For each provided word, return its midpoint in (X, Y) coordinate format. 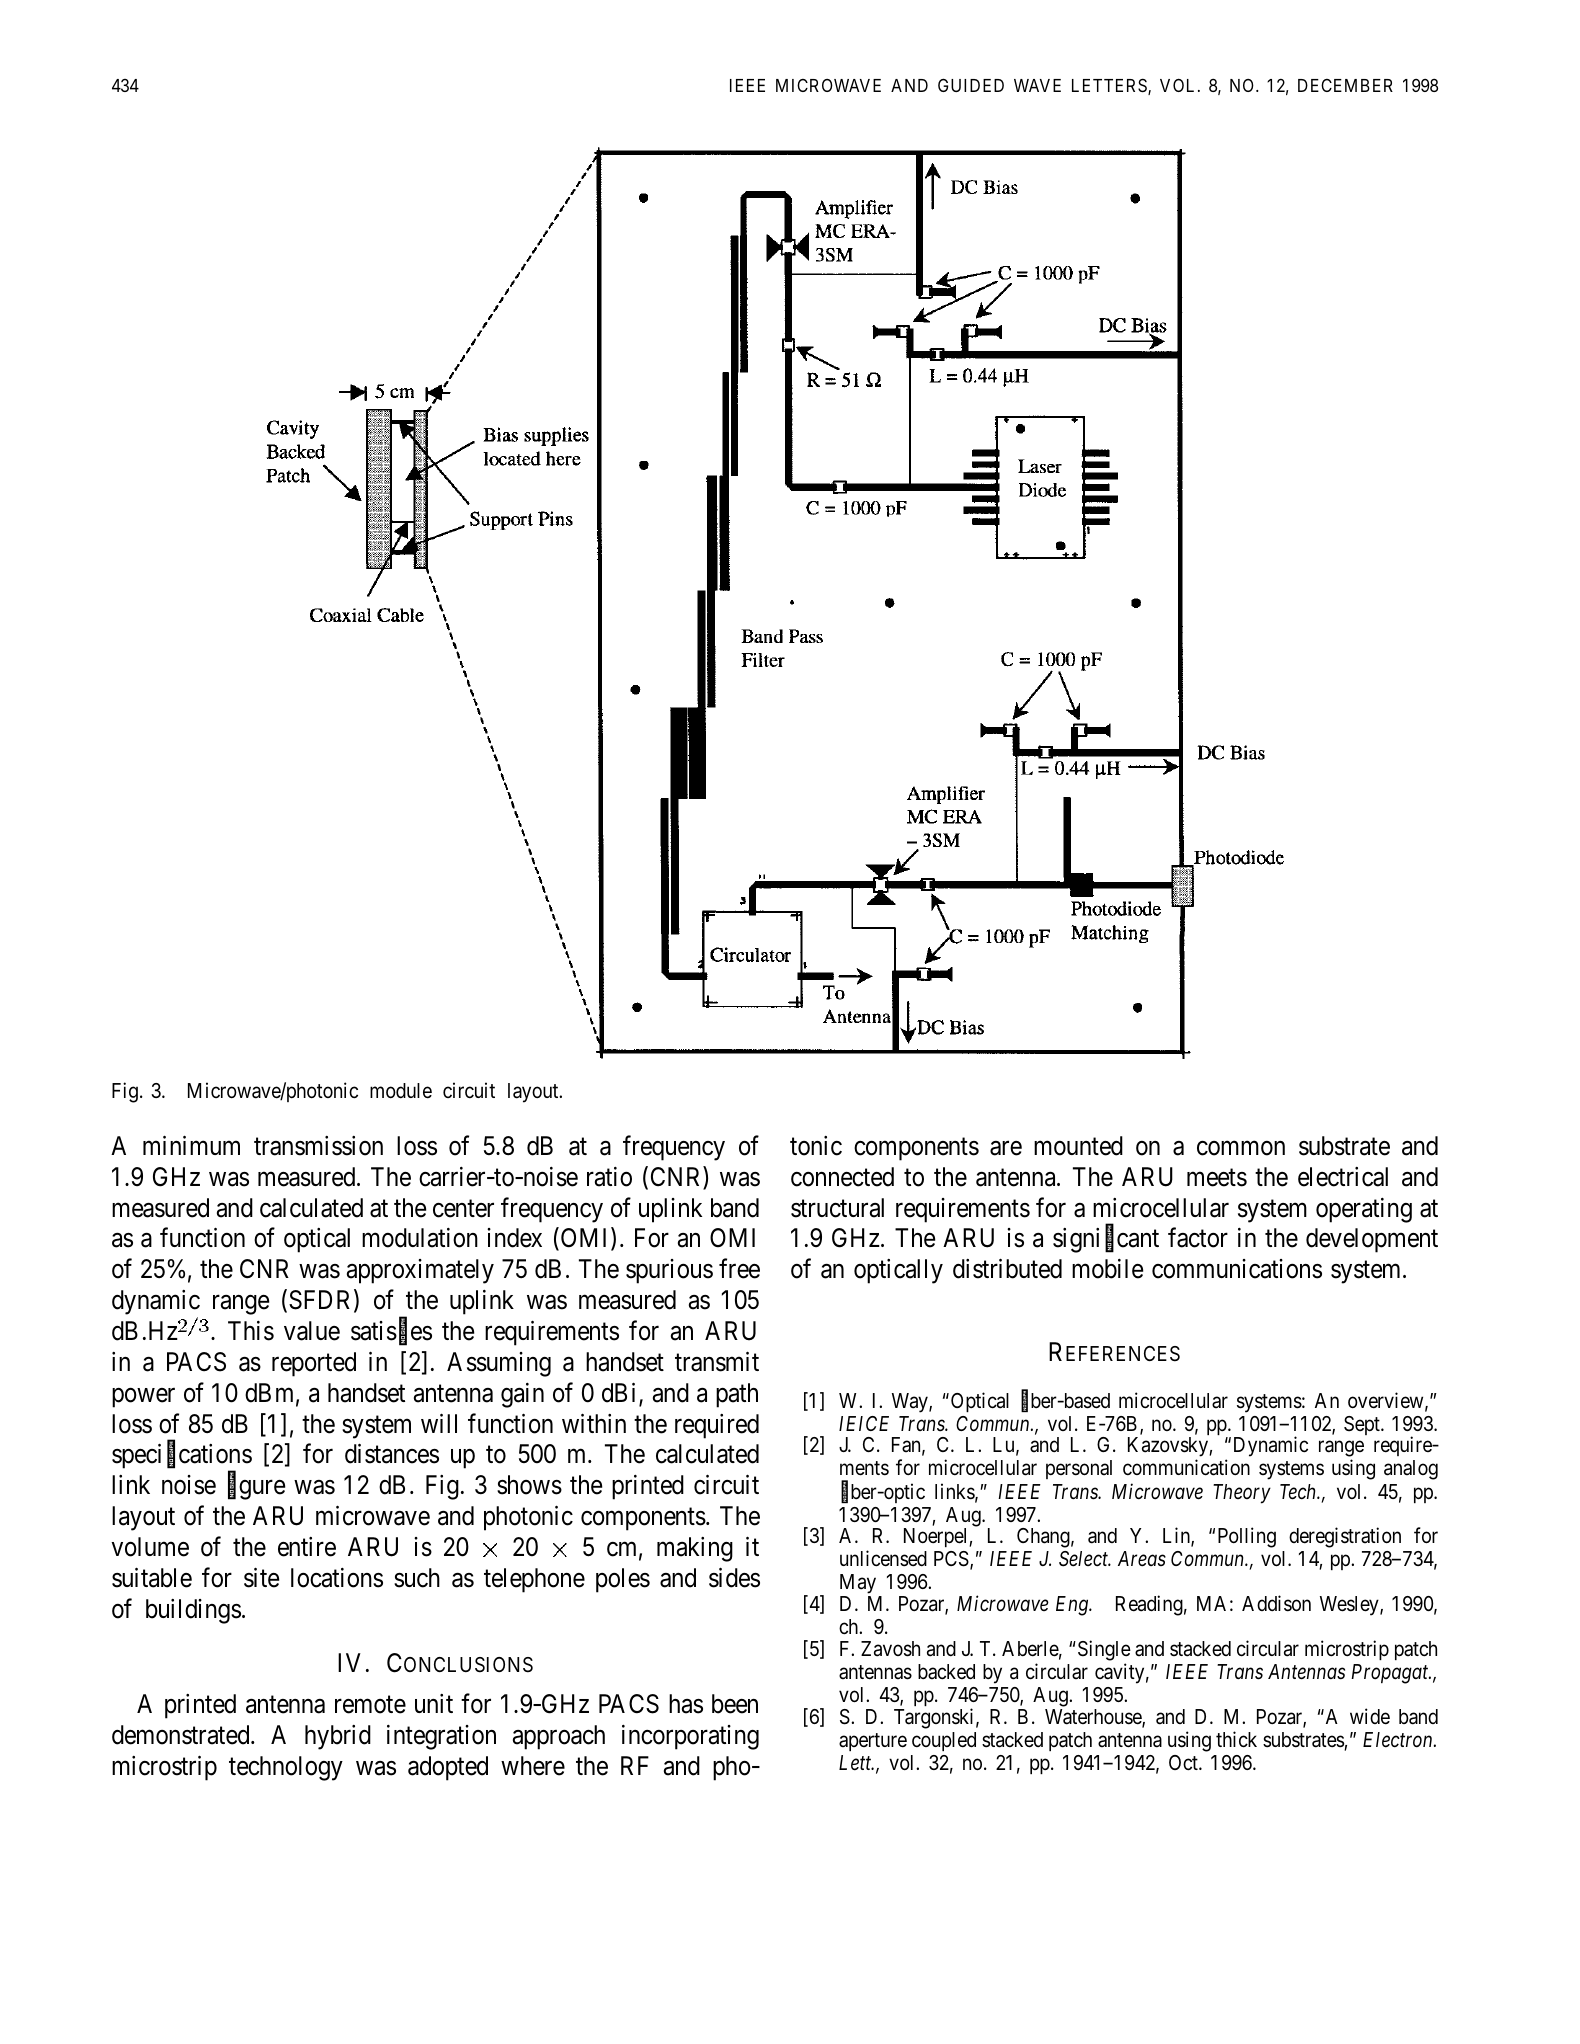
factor (1198, 1238)
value (312, 1331)
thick (1236, 1739)
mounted (1078, 1146)
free (739, 1269)
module (401, 1091)
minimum (191, 1145)
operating (1364, 1210)
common (1241, 1148)
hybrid (338, 1737)
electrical (1343, 1177)
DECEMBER (1345, 85)
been (735, 1704)
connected (842, 1177)
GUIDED (971, 85)
